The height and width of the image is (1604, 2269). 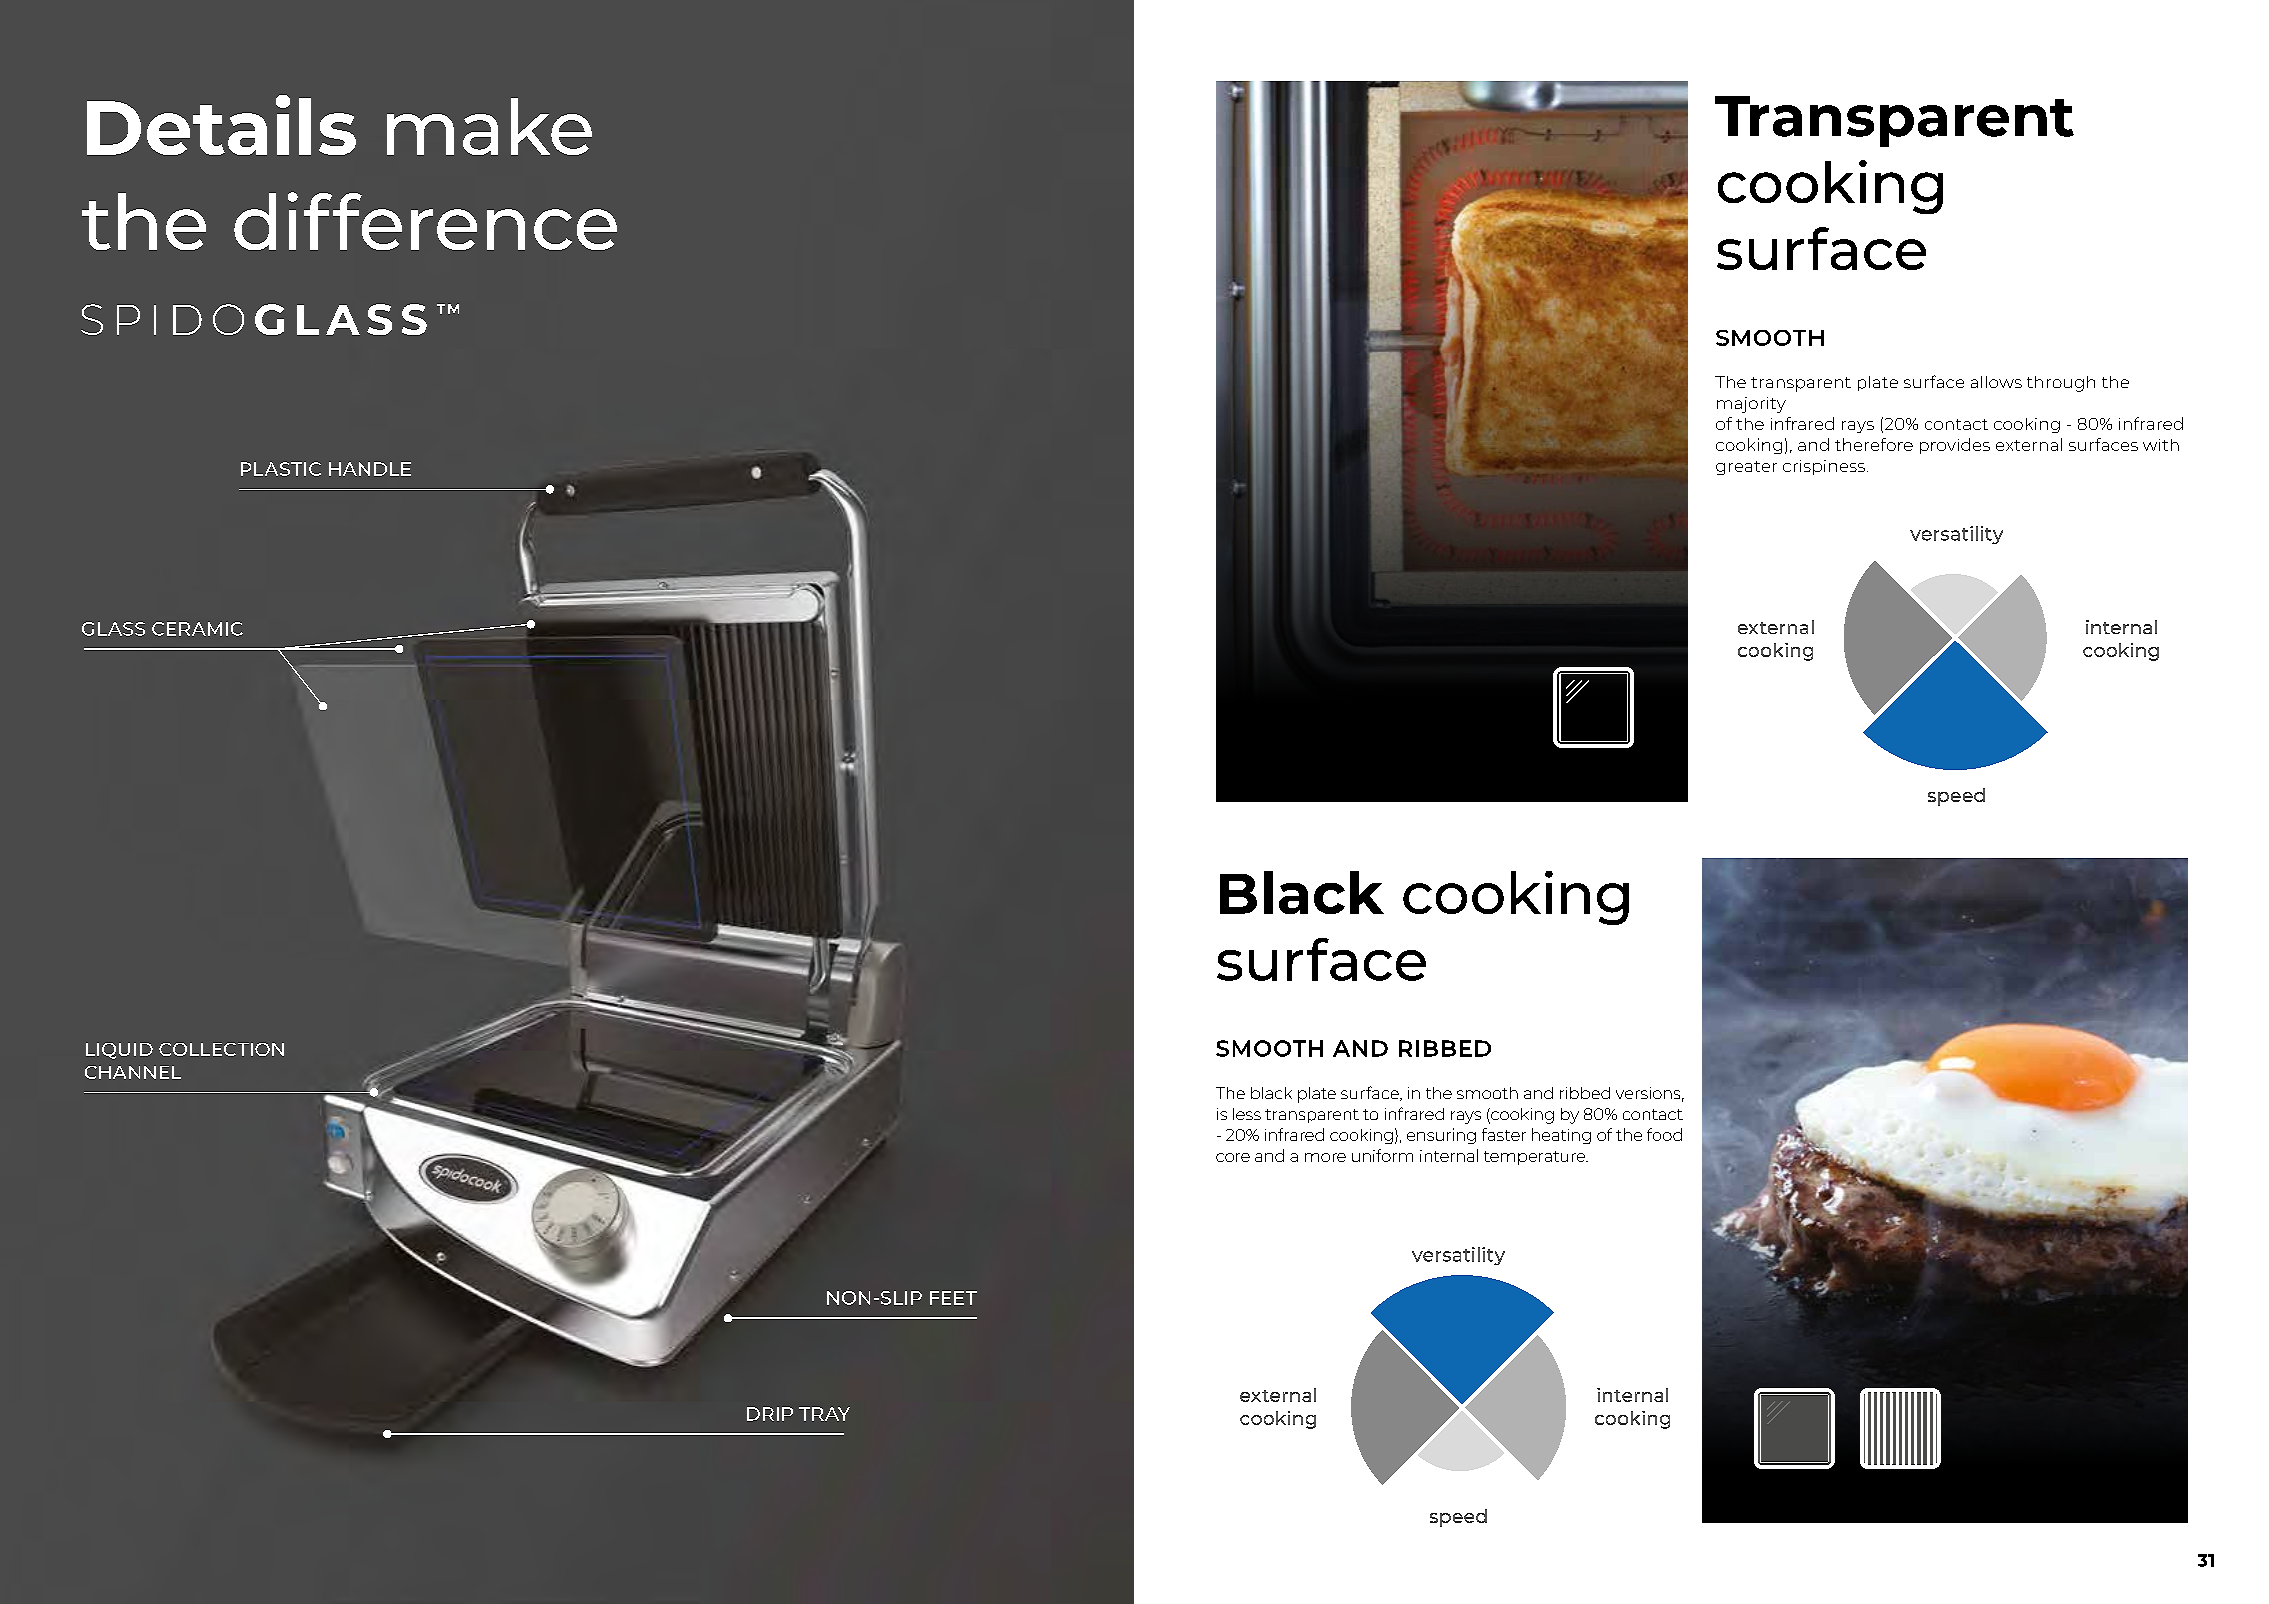 I want to click on less, so click(x=1247, y=1114).
